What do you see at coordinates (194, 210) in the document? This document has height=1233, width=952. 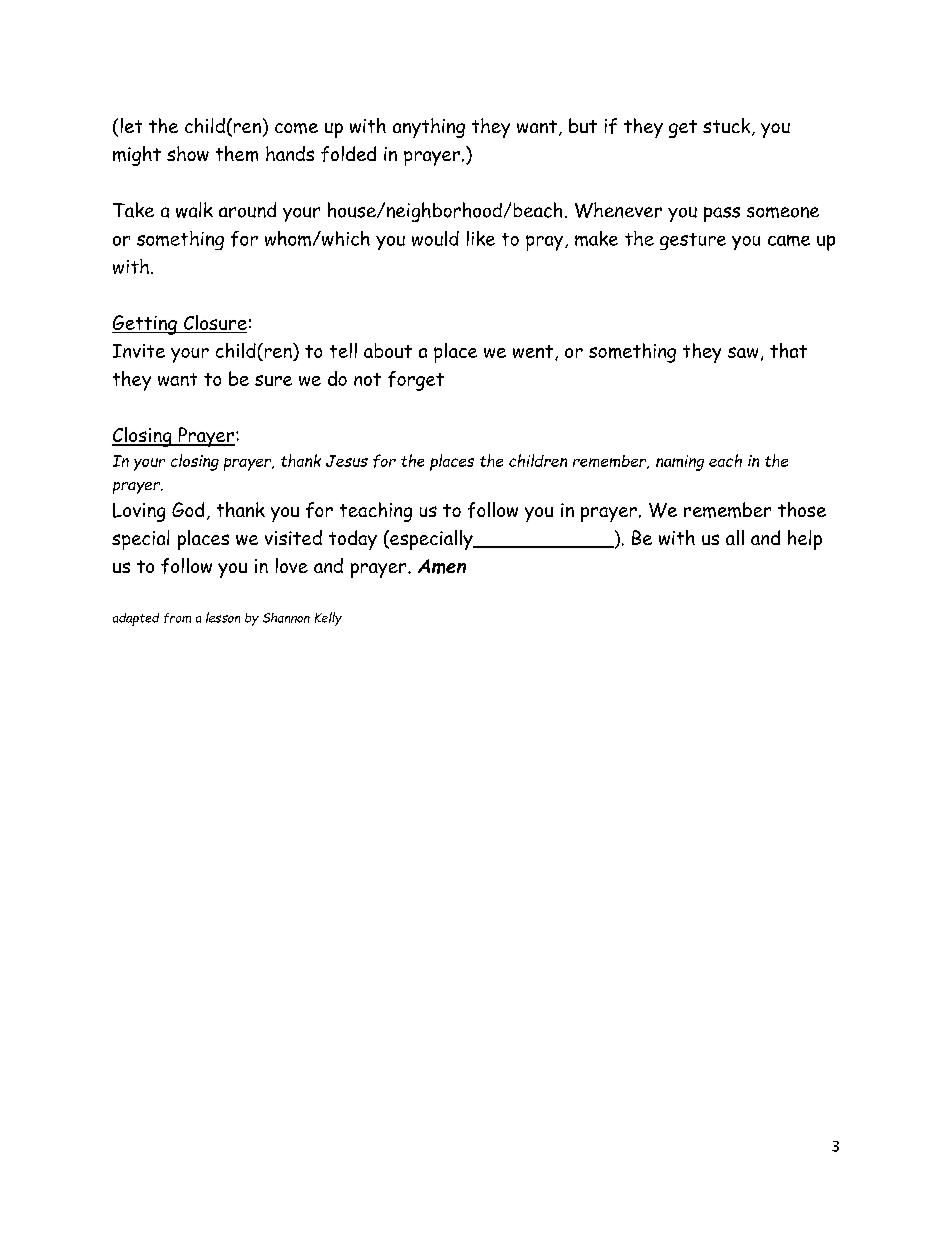 I see `walk` at bounding box center [194, 210].
